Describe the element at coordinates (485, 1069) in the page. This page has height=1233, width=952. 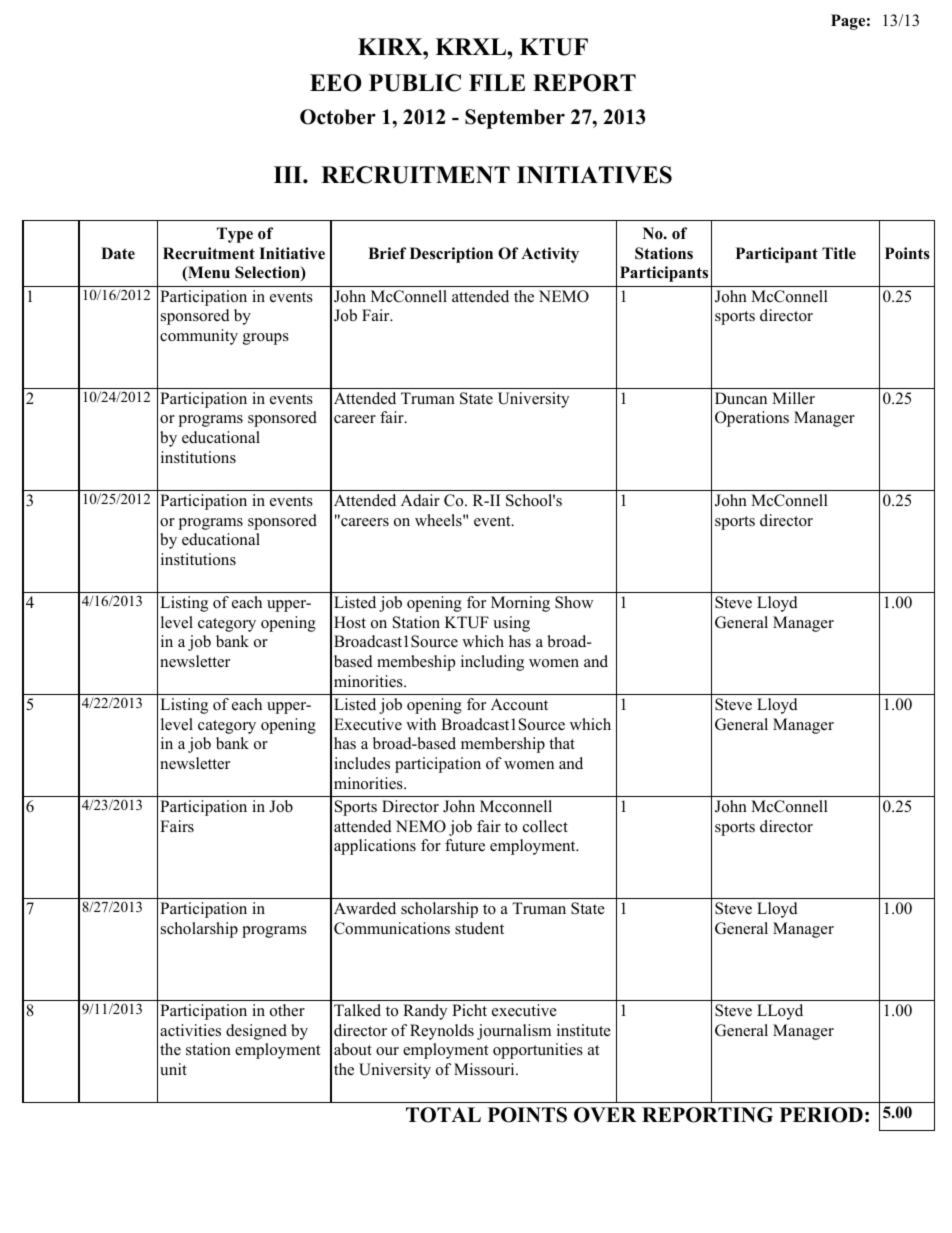
I see `Missouri` at that location.
